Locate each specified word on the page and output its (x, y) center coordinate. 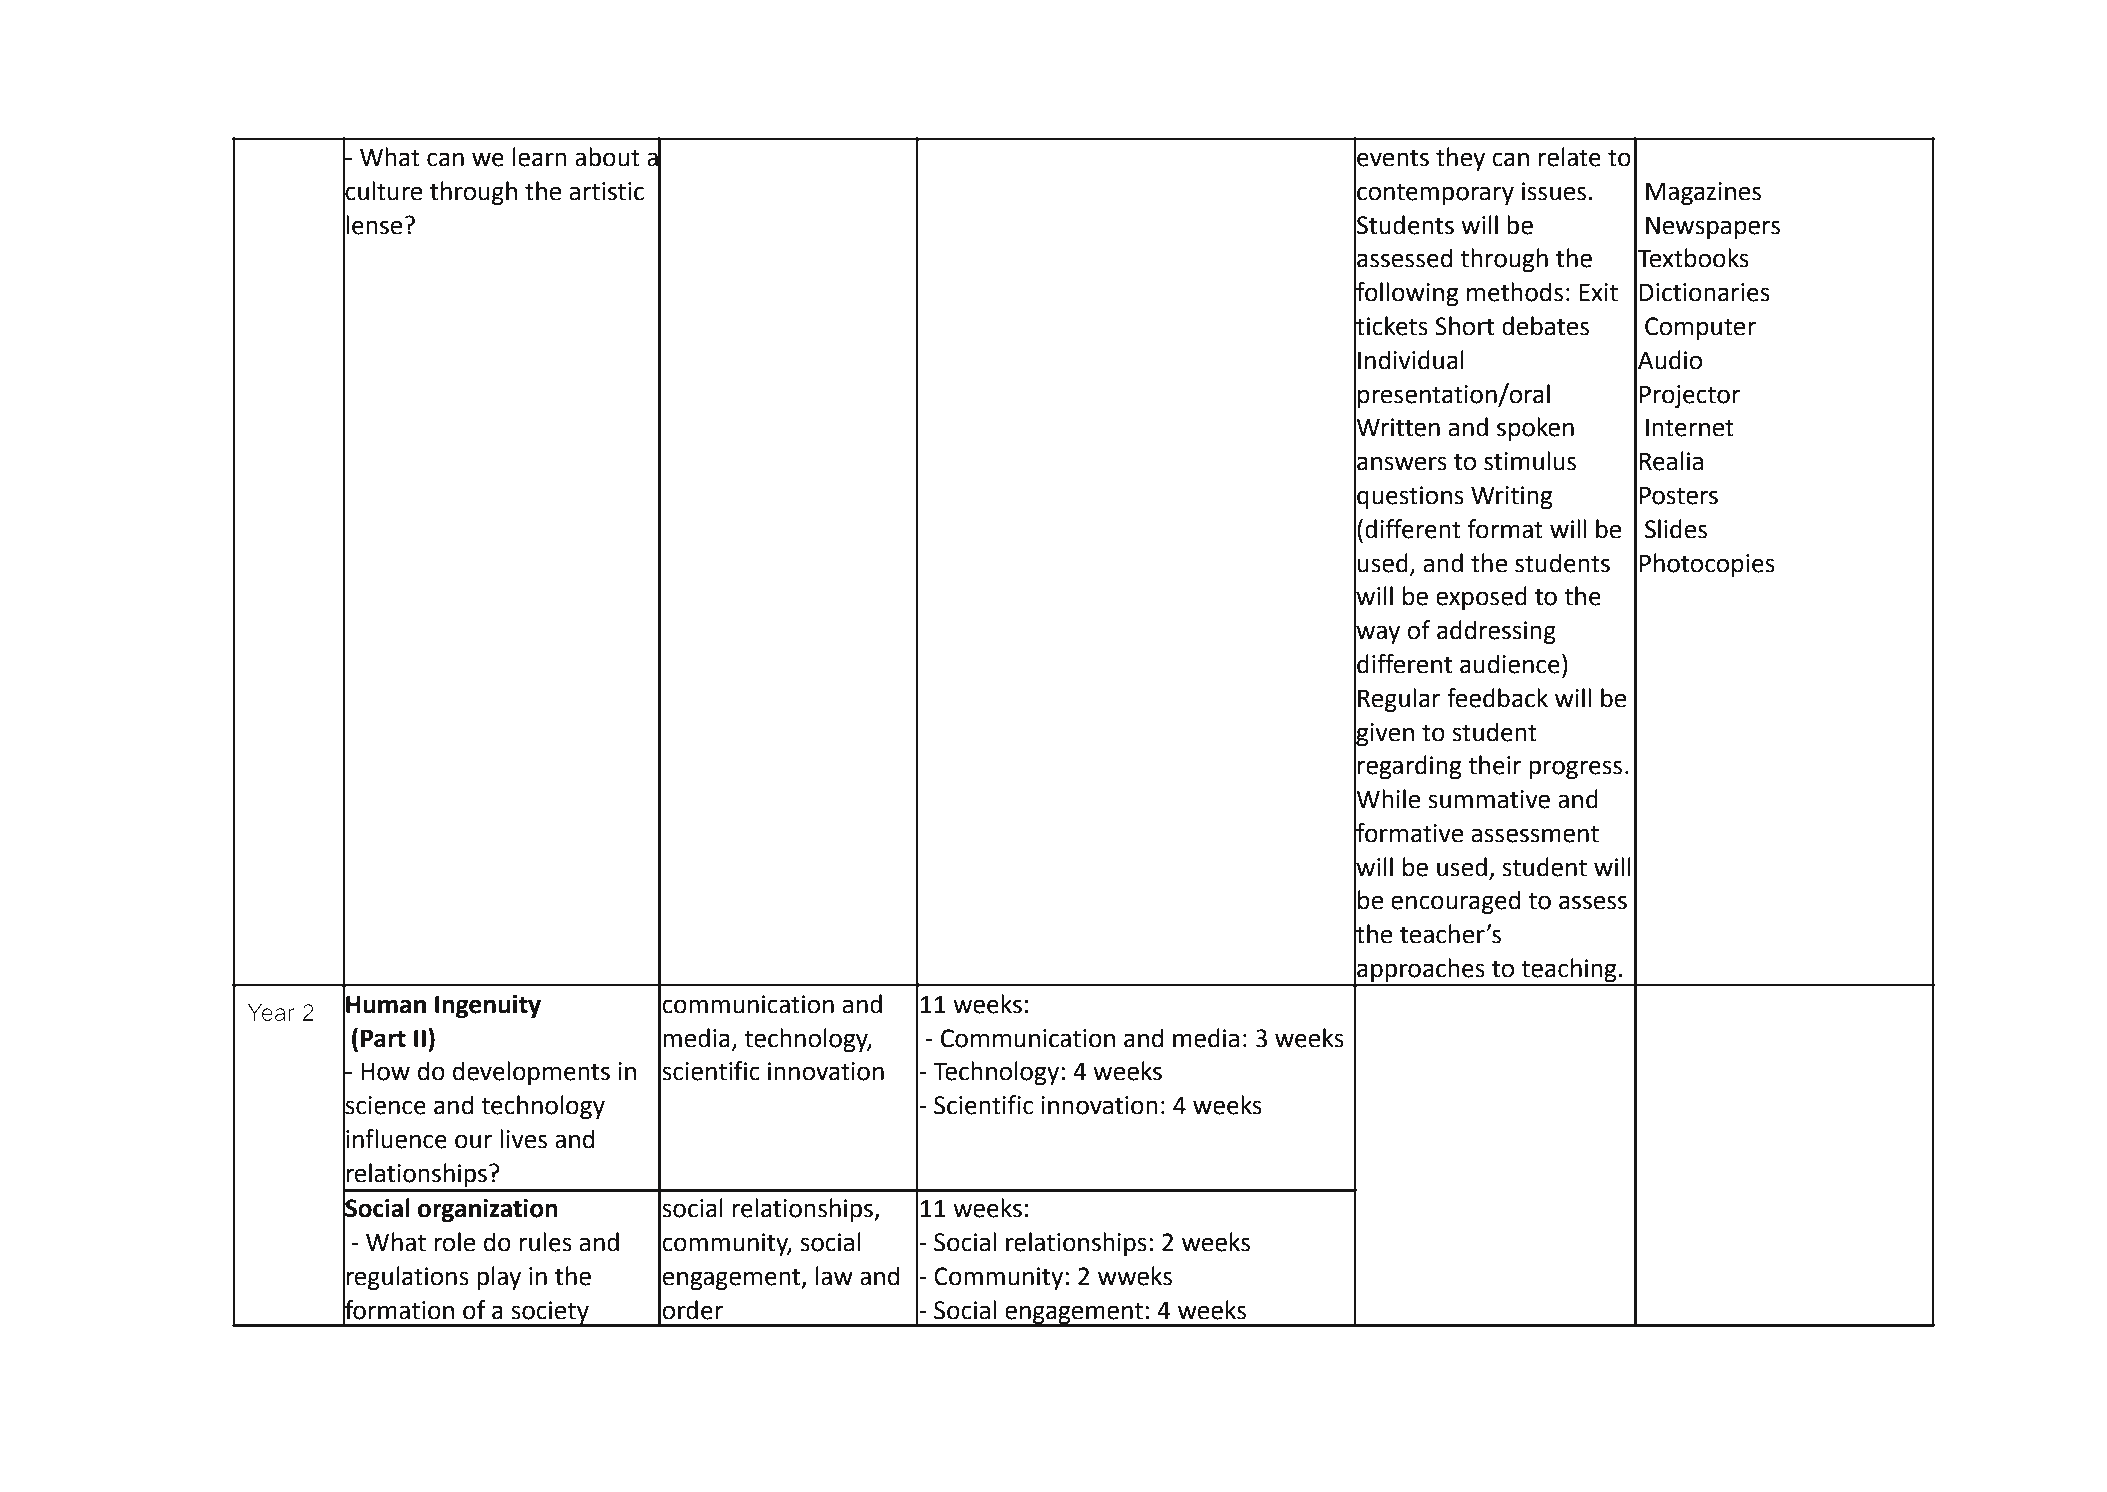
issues (1554, 191)
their (1495, 765)
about (607, 157)
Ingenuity (488, 1006)
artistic (606, 191)
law (834, 1276)
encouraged (1456, 902)
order (692, 1310)
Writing (1511, 497)
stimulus (1530, 461)
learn (540, 157)
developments (531, 1073)
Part (383, 1038)
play (499, 1278)
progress (1575, 769)
